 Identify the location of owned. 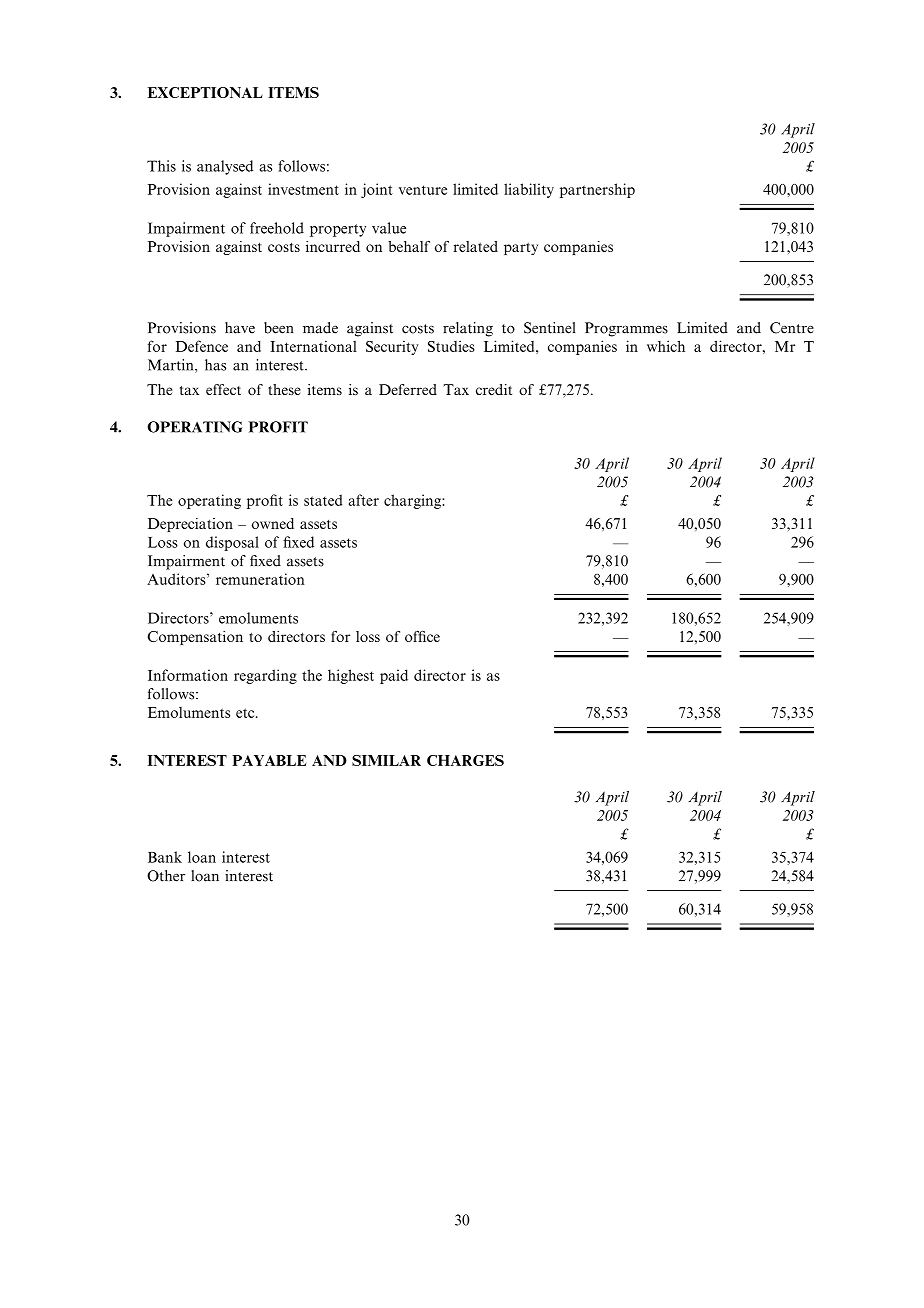
(273, 523).
